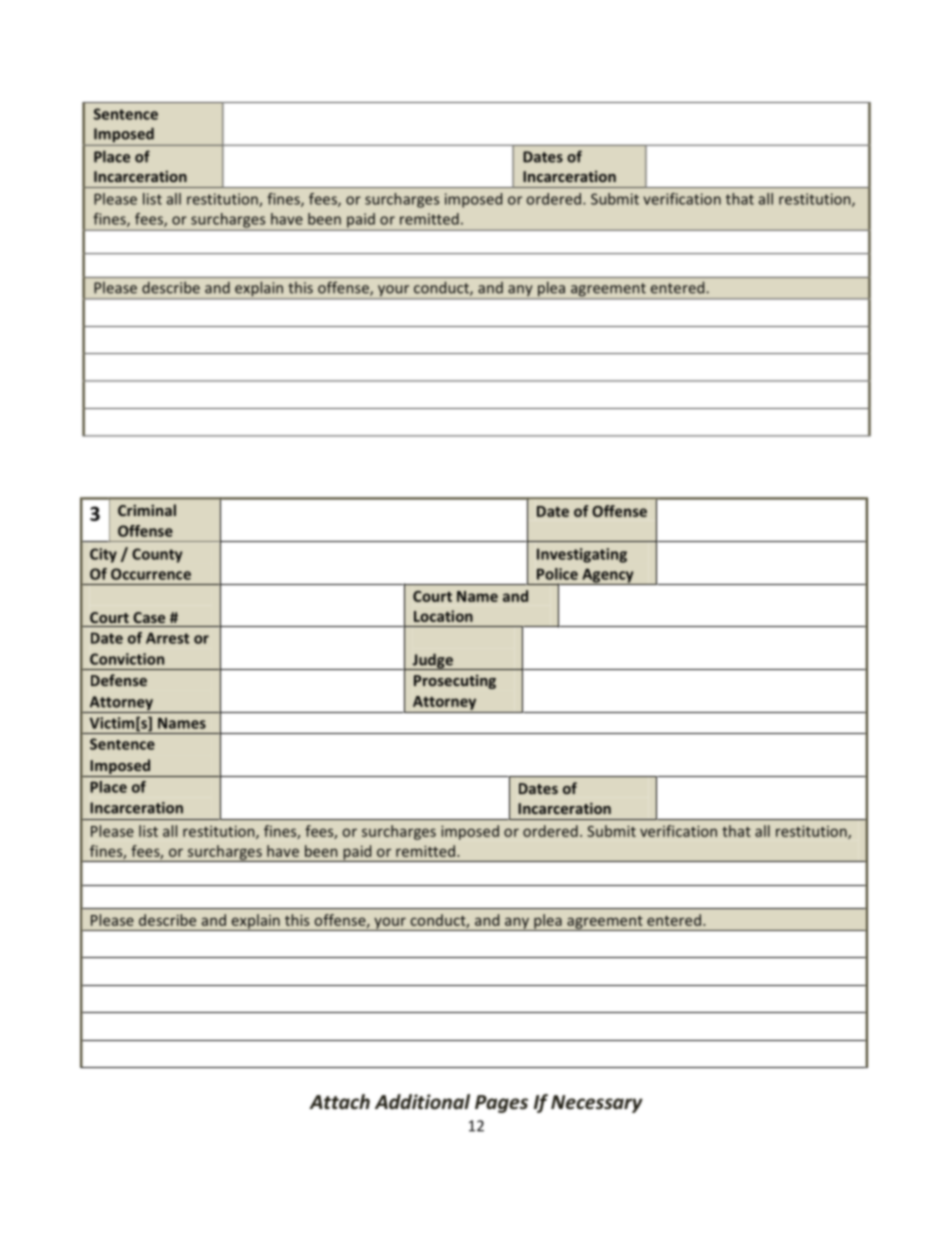 This document has width=952, height=1233. What do you see at coordinates (432, 661) in the document?
I see `Judge` at bounding box center [432, 661].
